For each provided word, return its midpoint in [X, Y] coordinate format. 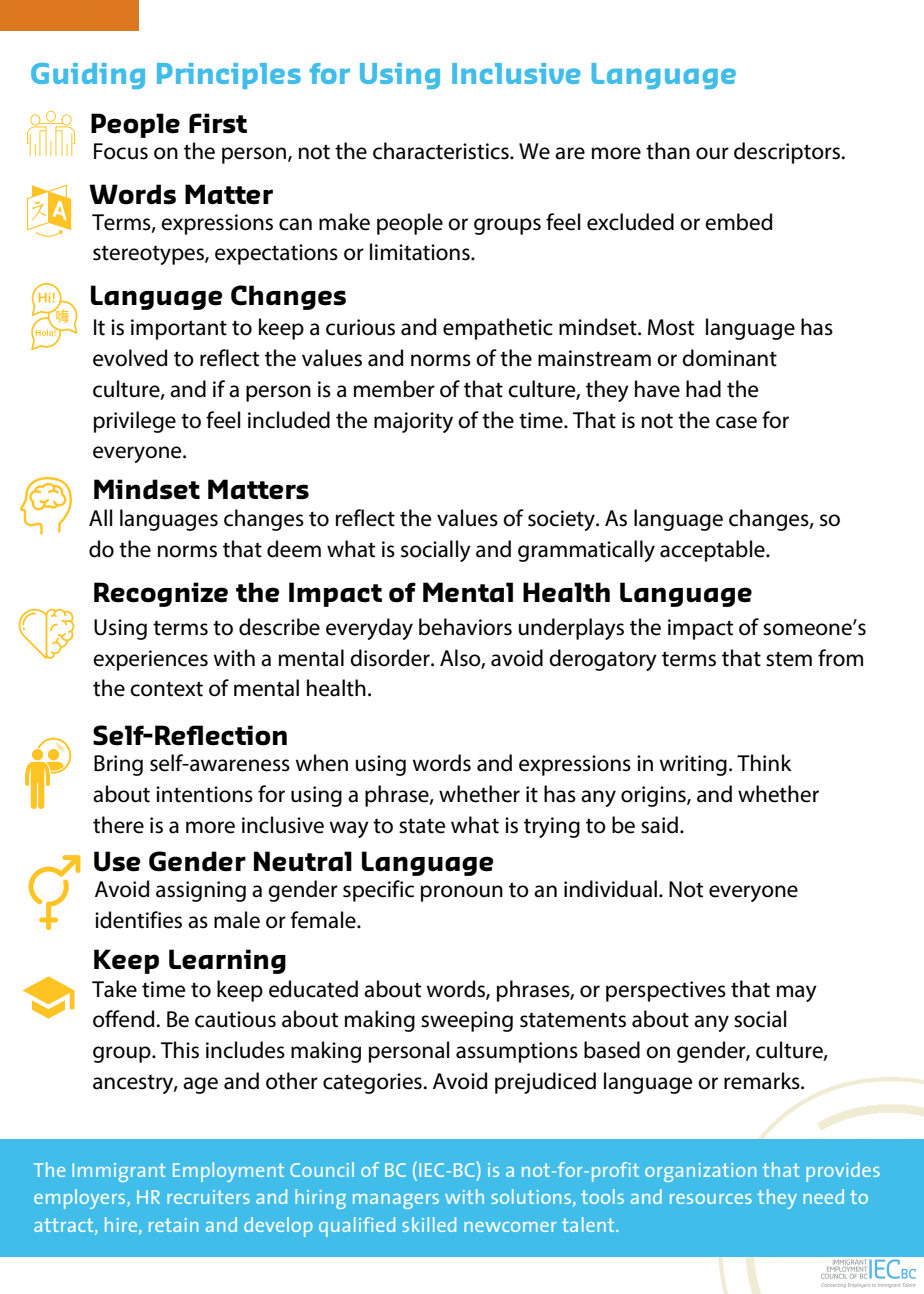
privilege [135, 422]
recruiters [208, 1197]
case [736, 422]
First [218, 123]
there [118, 825]
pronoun [462, 893]
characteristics [442, 151]
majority [413, 422]
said [659, 825]
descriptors [788, 153]
